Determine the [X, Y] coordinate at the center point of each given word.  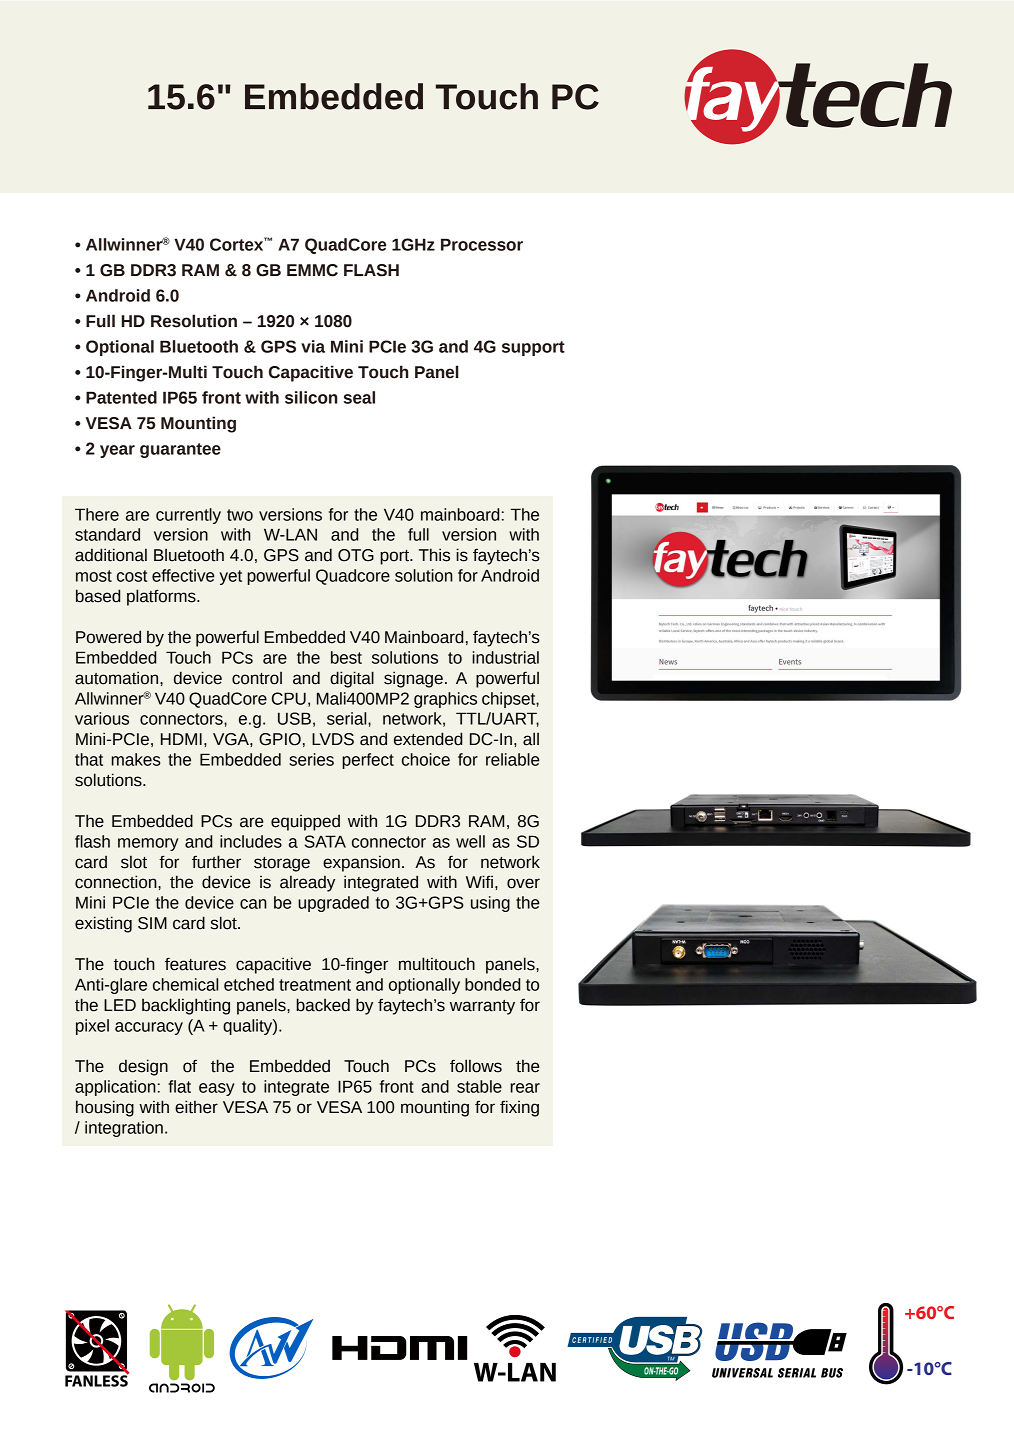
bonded [492, 984]
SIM [152, 923]
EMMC [312, 270]
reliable [513, 759]
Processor [482, 244]
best [346, 657]
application [115, 1088]
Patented [121, 397]
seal [359, 397]
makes [136, 759]
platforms [162, 597]
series [311, 759]
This [434, 555]
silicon [311, 397]
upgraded [333, 904]
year [117, 451]
